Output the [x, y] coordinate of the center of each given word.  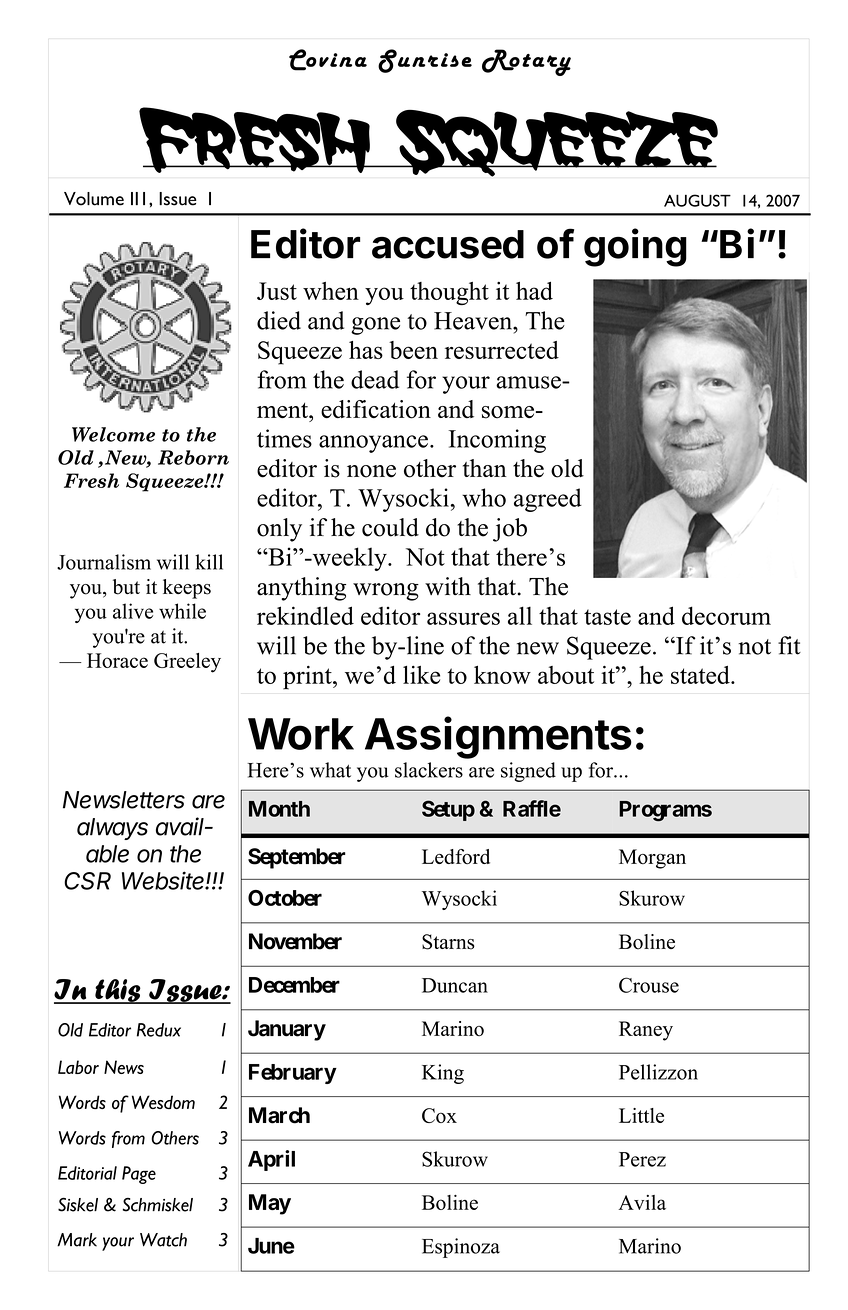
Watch [163, 1240]
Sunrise [425, 61]
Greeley [187, 663]
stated [701, 675]
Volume [94, 199]
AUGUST [697, 200]
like [421, 675]
